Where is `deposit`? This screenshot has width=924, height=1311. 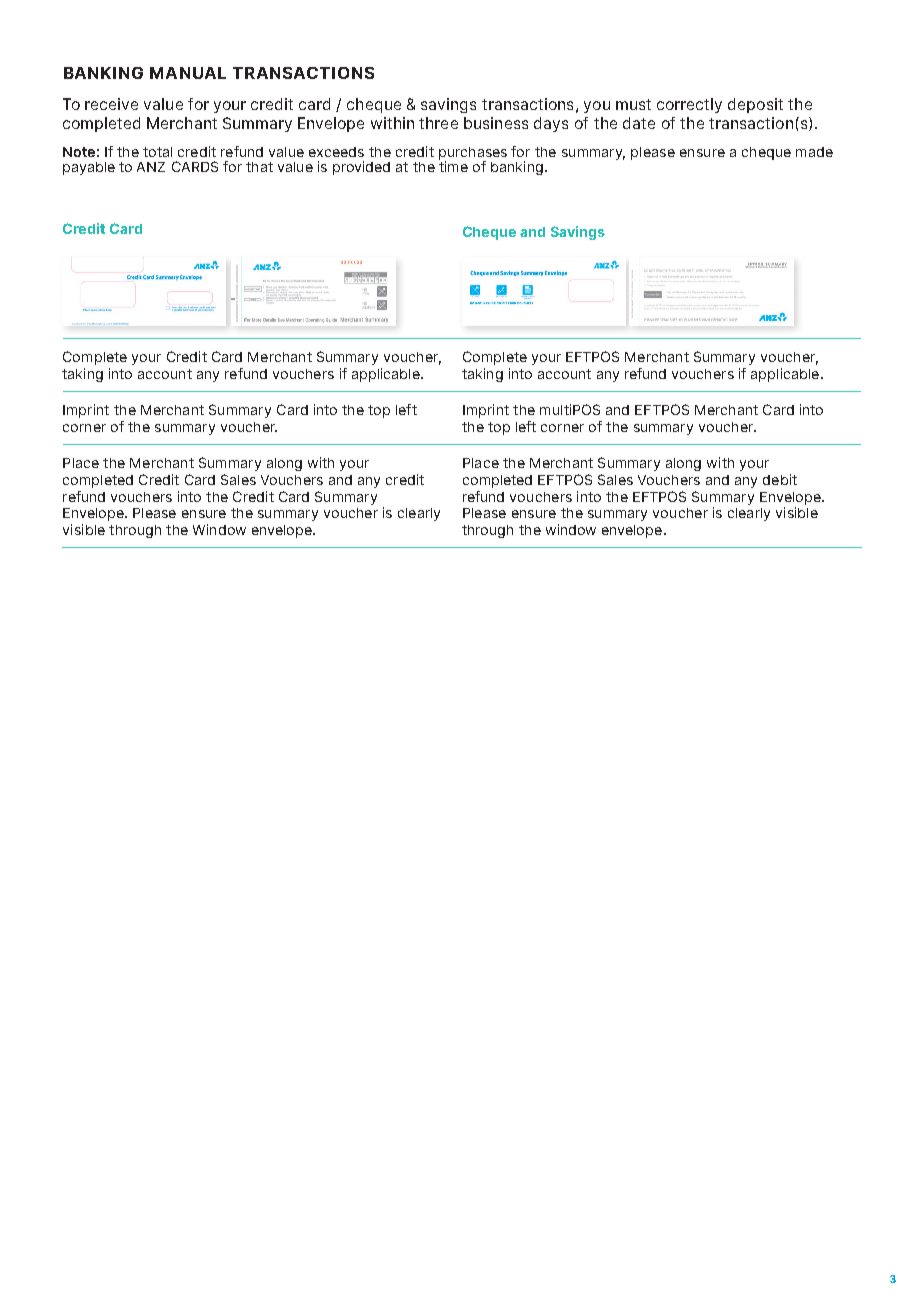 deposit is located at coordinates (755, 105).
